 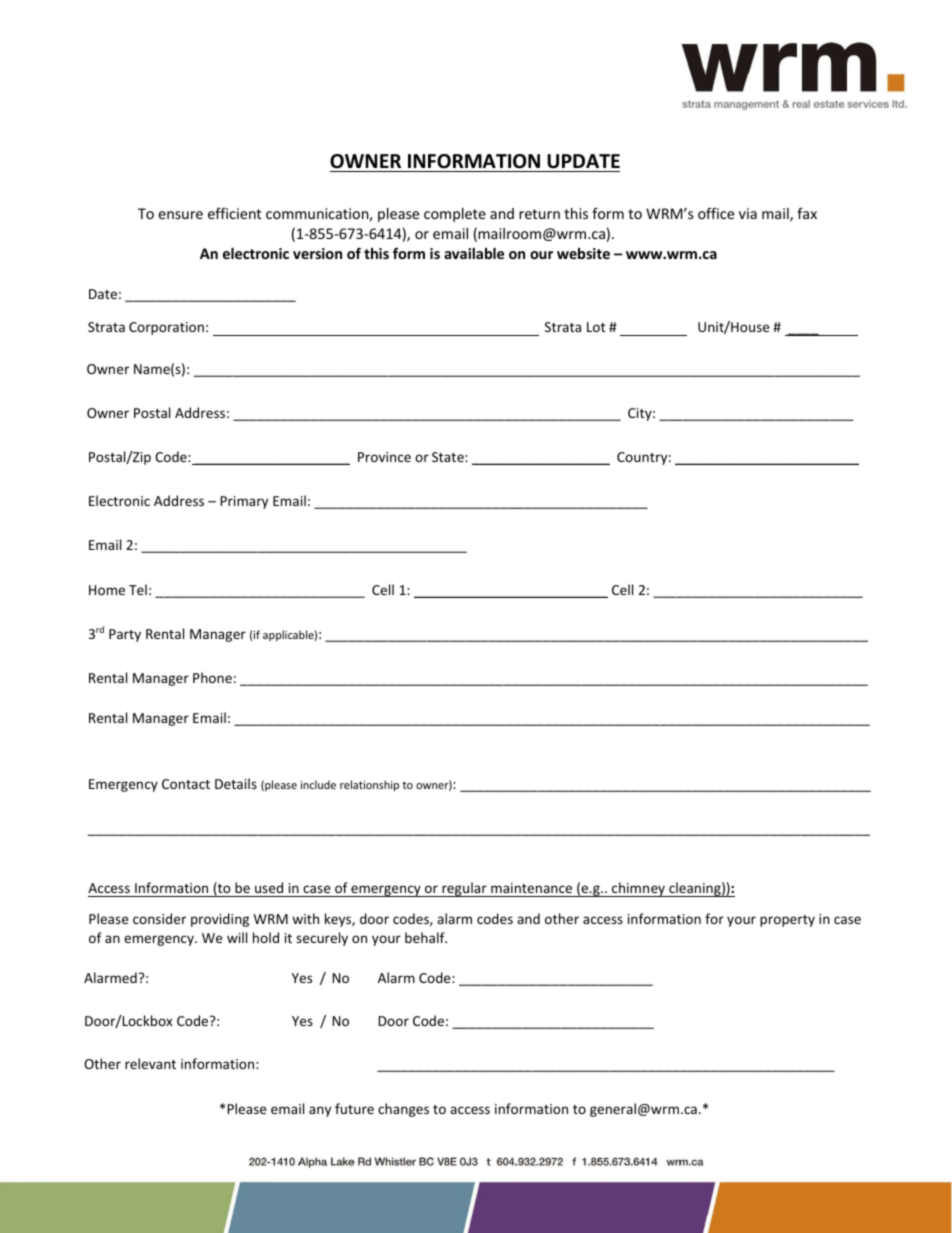 I want to click on relationship, so click(x=369, y=786).
